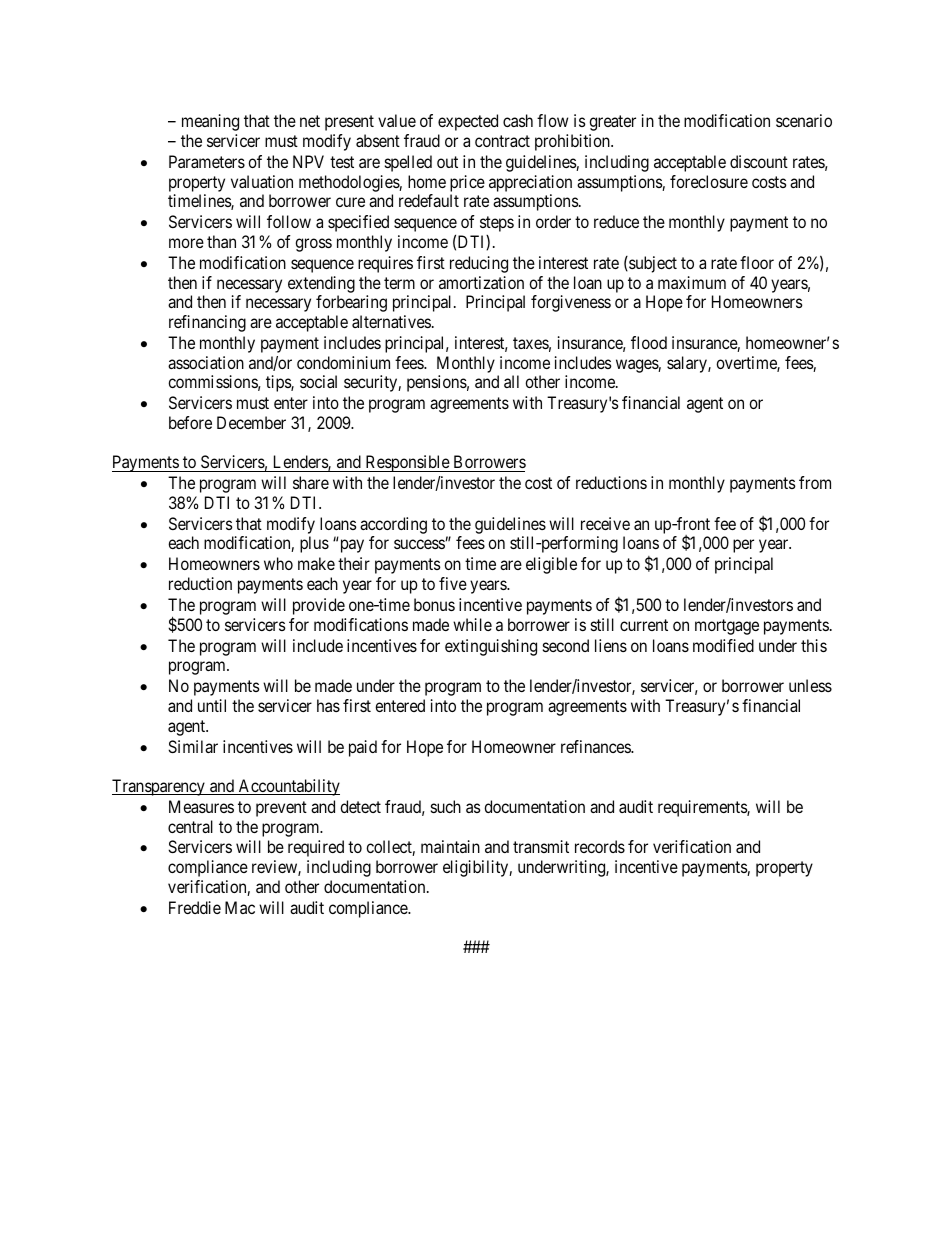 Image resolution: width=952 pixels, height=1233 pixels. Describe the element at coordinates (759, 161) in the image. I see `discount` at that location.
